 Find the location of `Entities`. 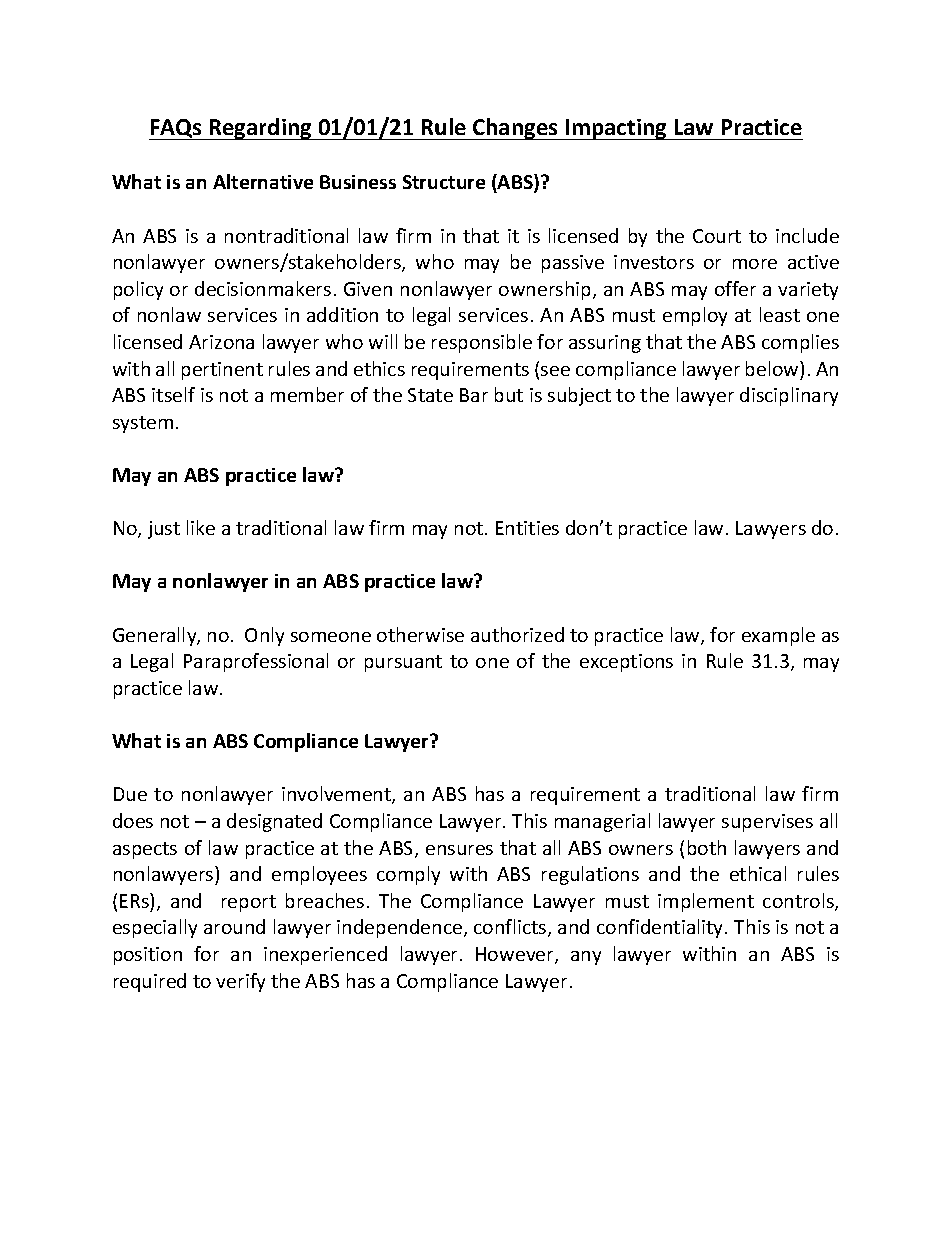

Entities is located at coordinates (527, 528).
